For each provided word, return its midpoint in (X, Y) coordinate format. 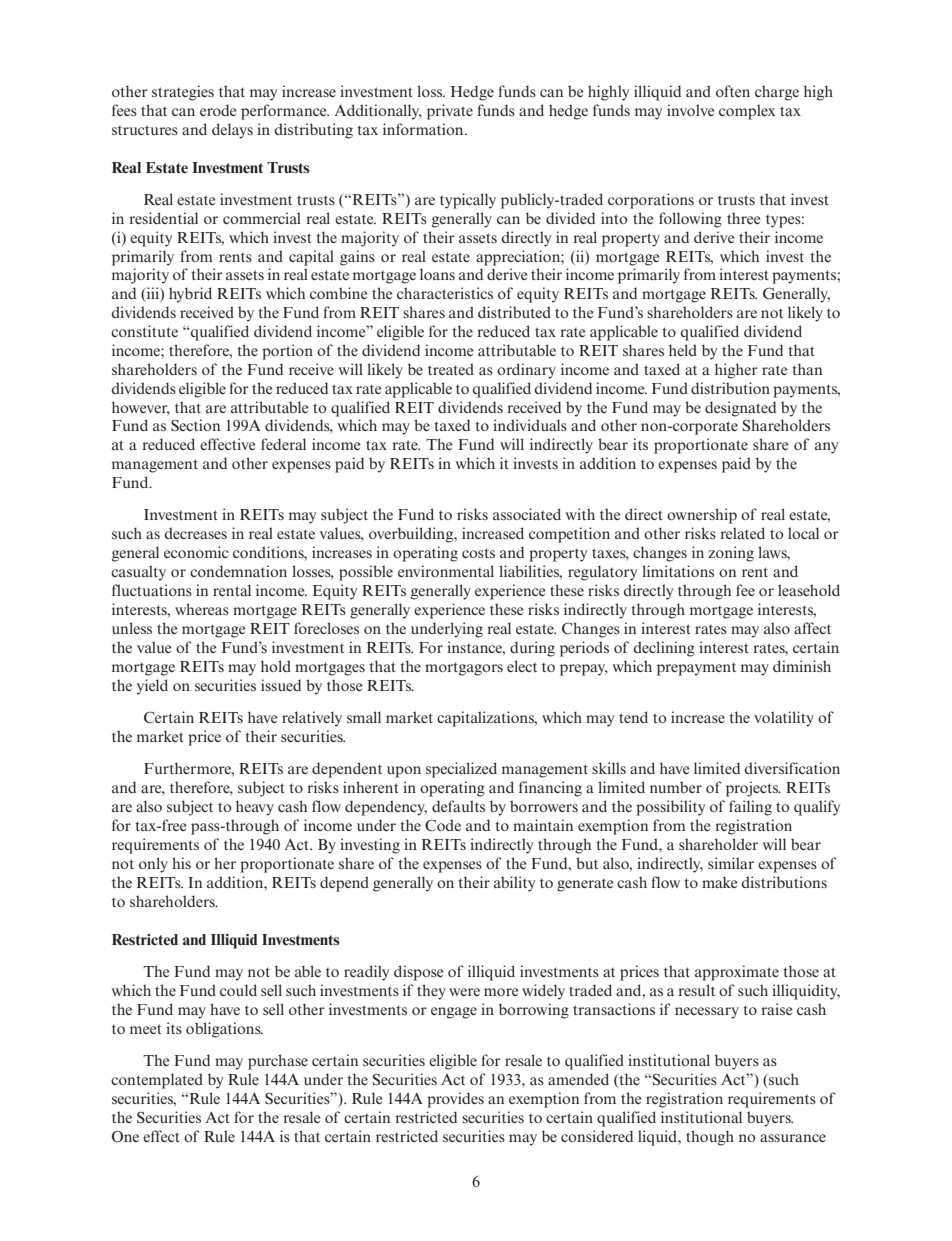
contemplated (157, 1081)
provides (455, 1100)
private (450, 112)
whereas (202, 609)
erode (218, 110)
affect (812, 628)
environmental (446, 571)
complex (747, 112)
